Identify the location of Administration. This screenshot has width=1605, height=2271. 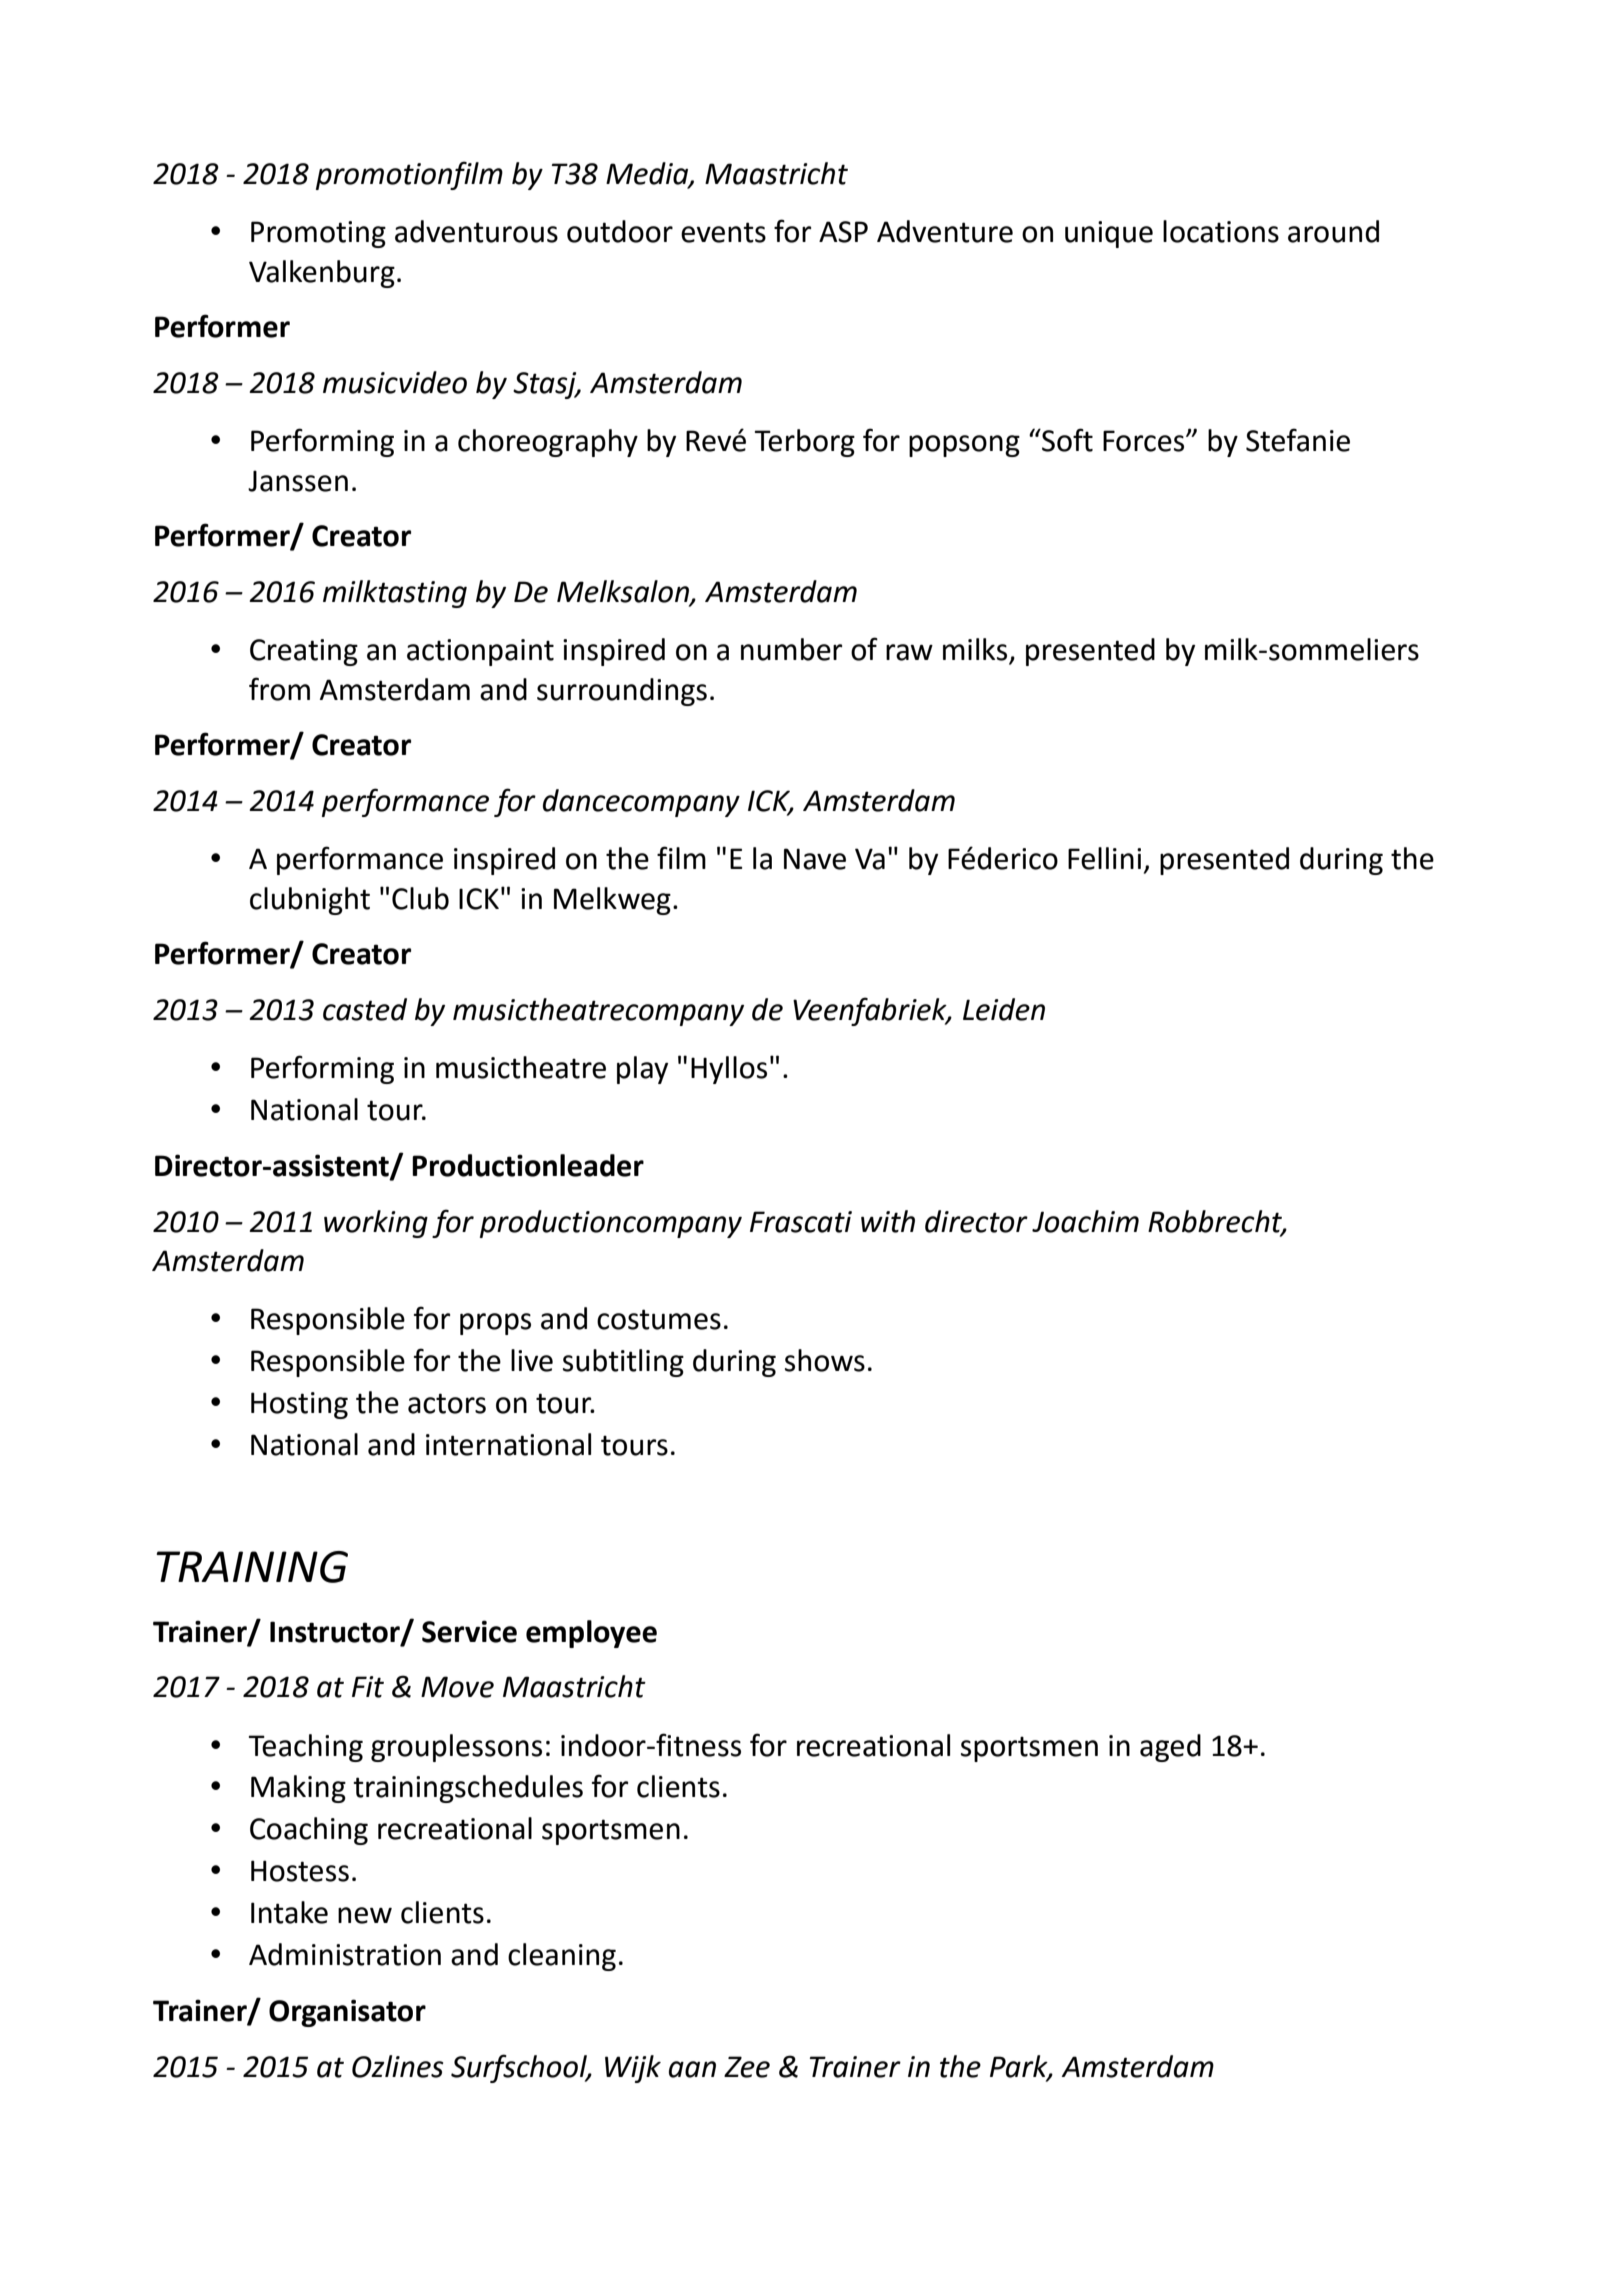
(345, 1954).
